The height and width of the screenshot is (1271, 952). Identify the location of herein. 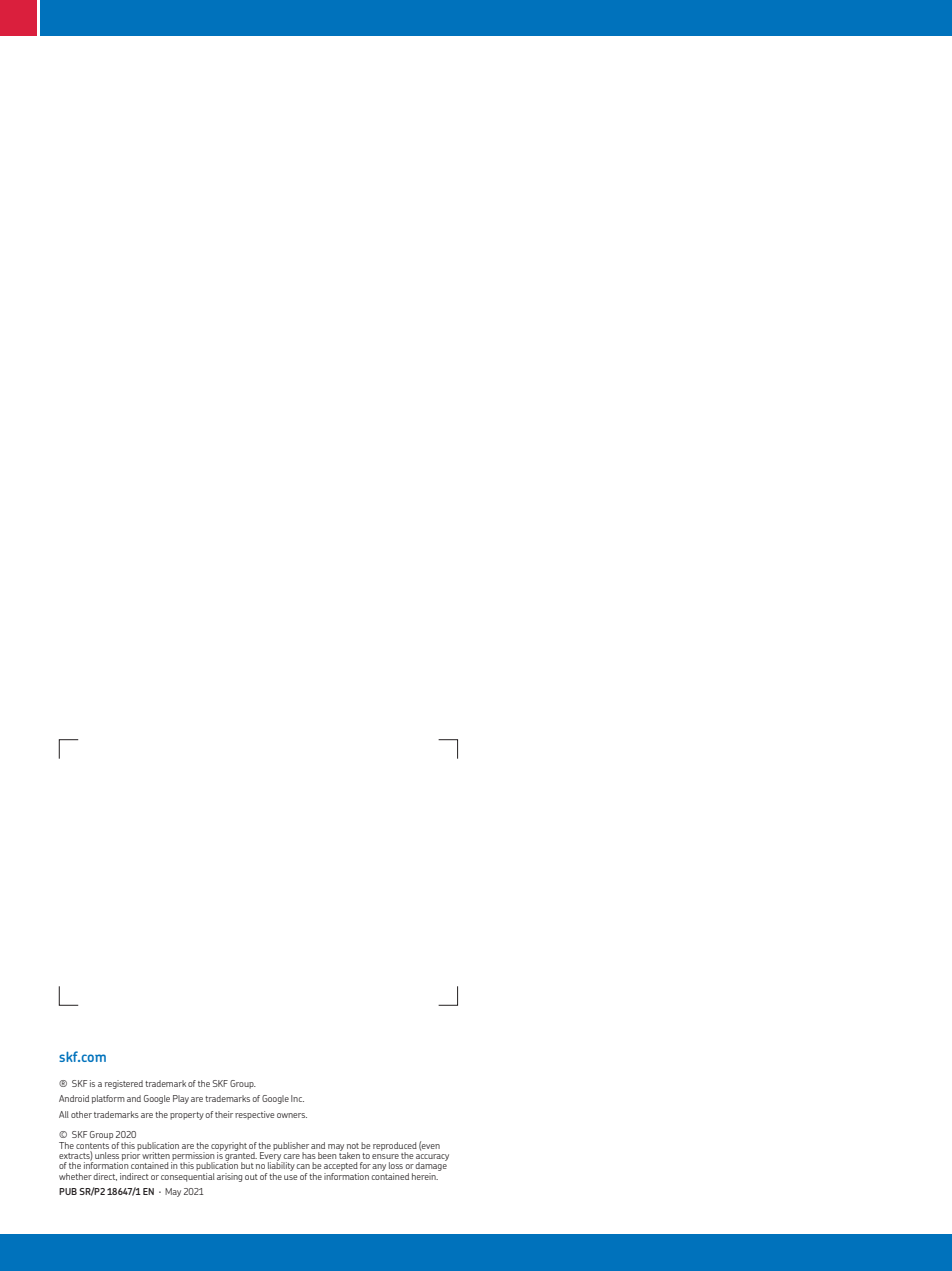
(425, 1176).
